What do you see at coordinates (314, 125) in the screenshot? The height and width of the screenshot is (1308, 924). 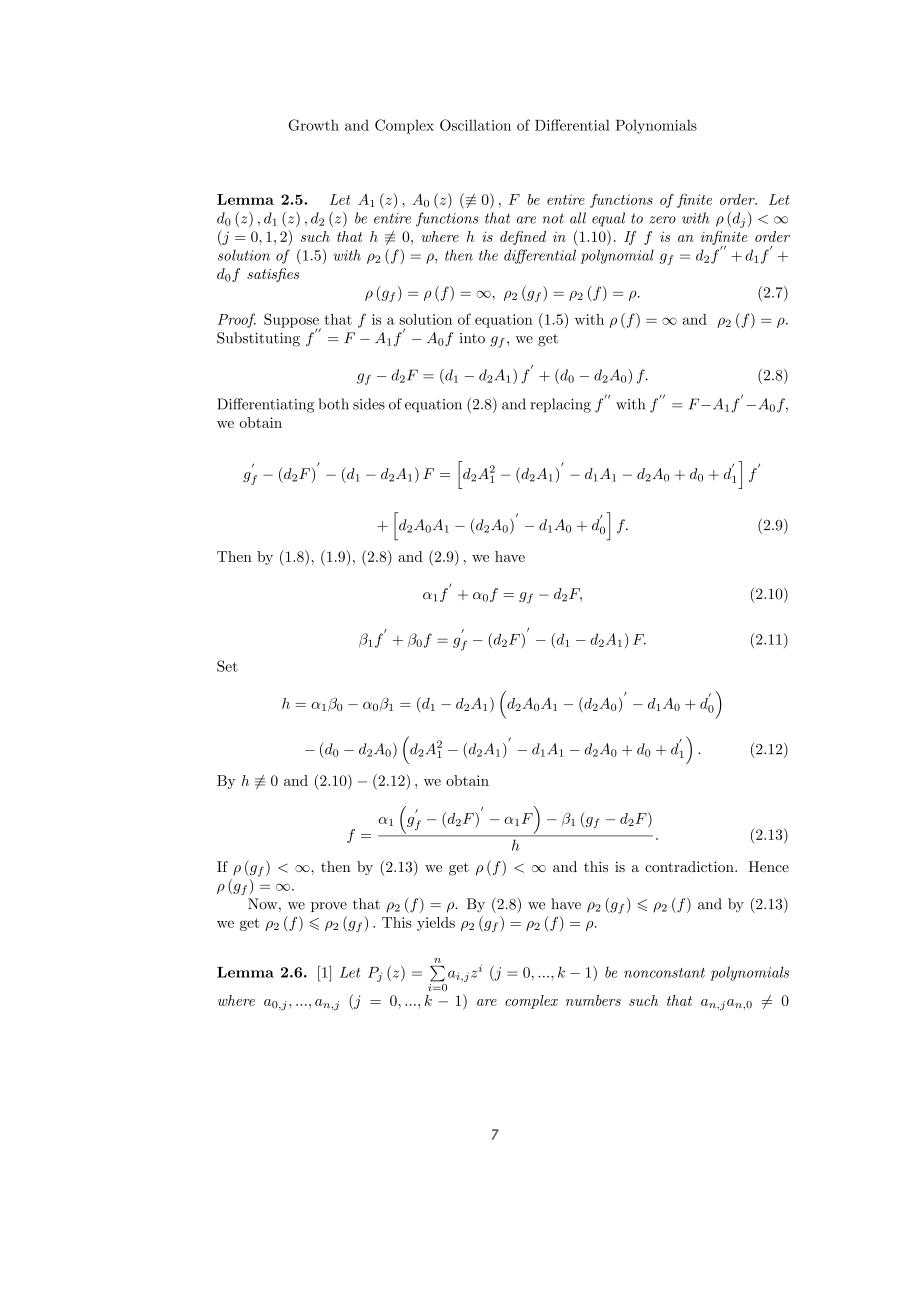 I see `Growth` at bounding box center [314, 125].
